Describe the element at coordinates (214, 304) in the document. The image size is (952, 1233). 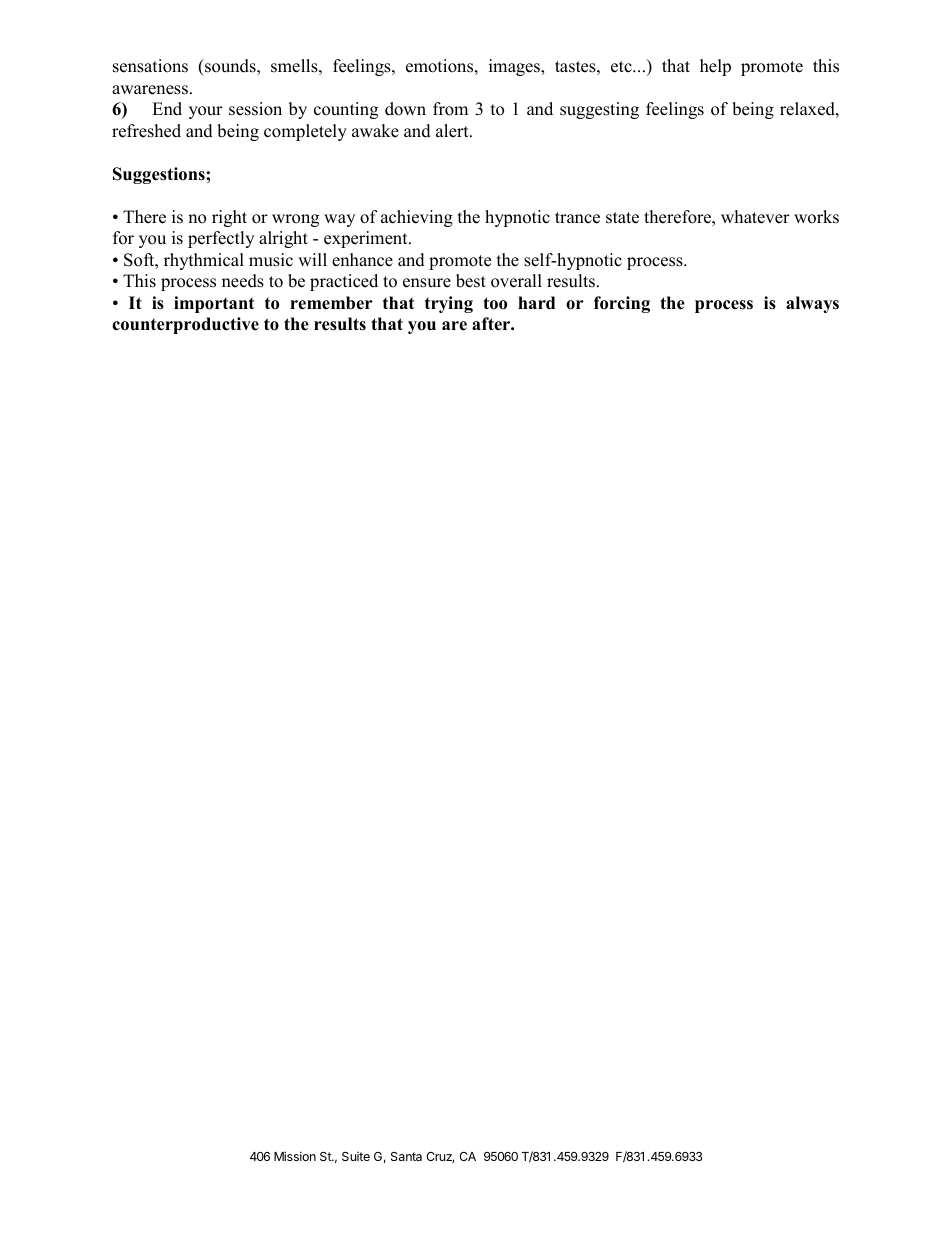
I see `important` at that location.
